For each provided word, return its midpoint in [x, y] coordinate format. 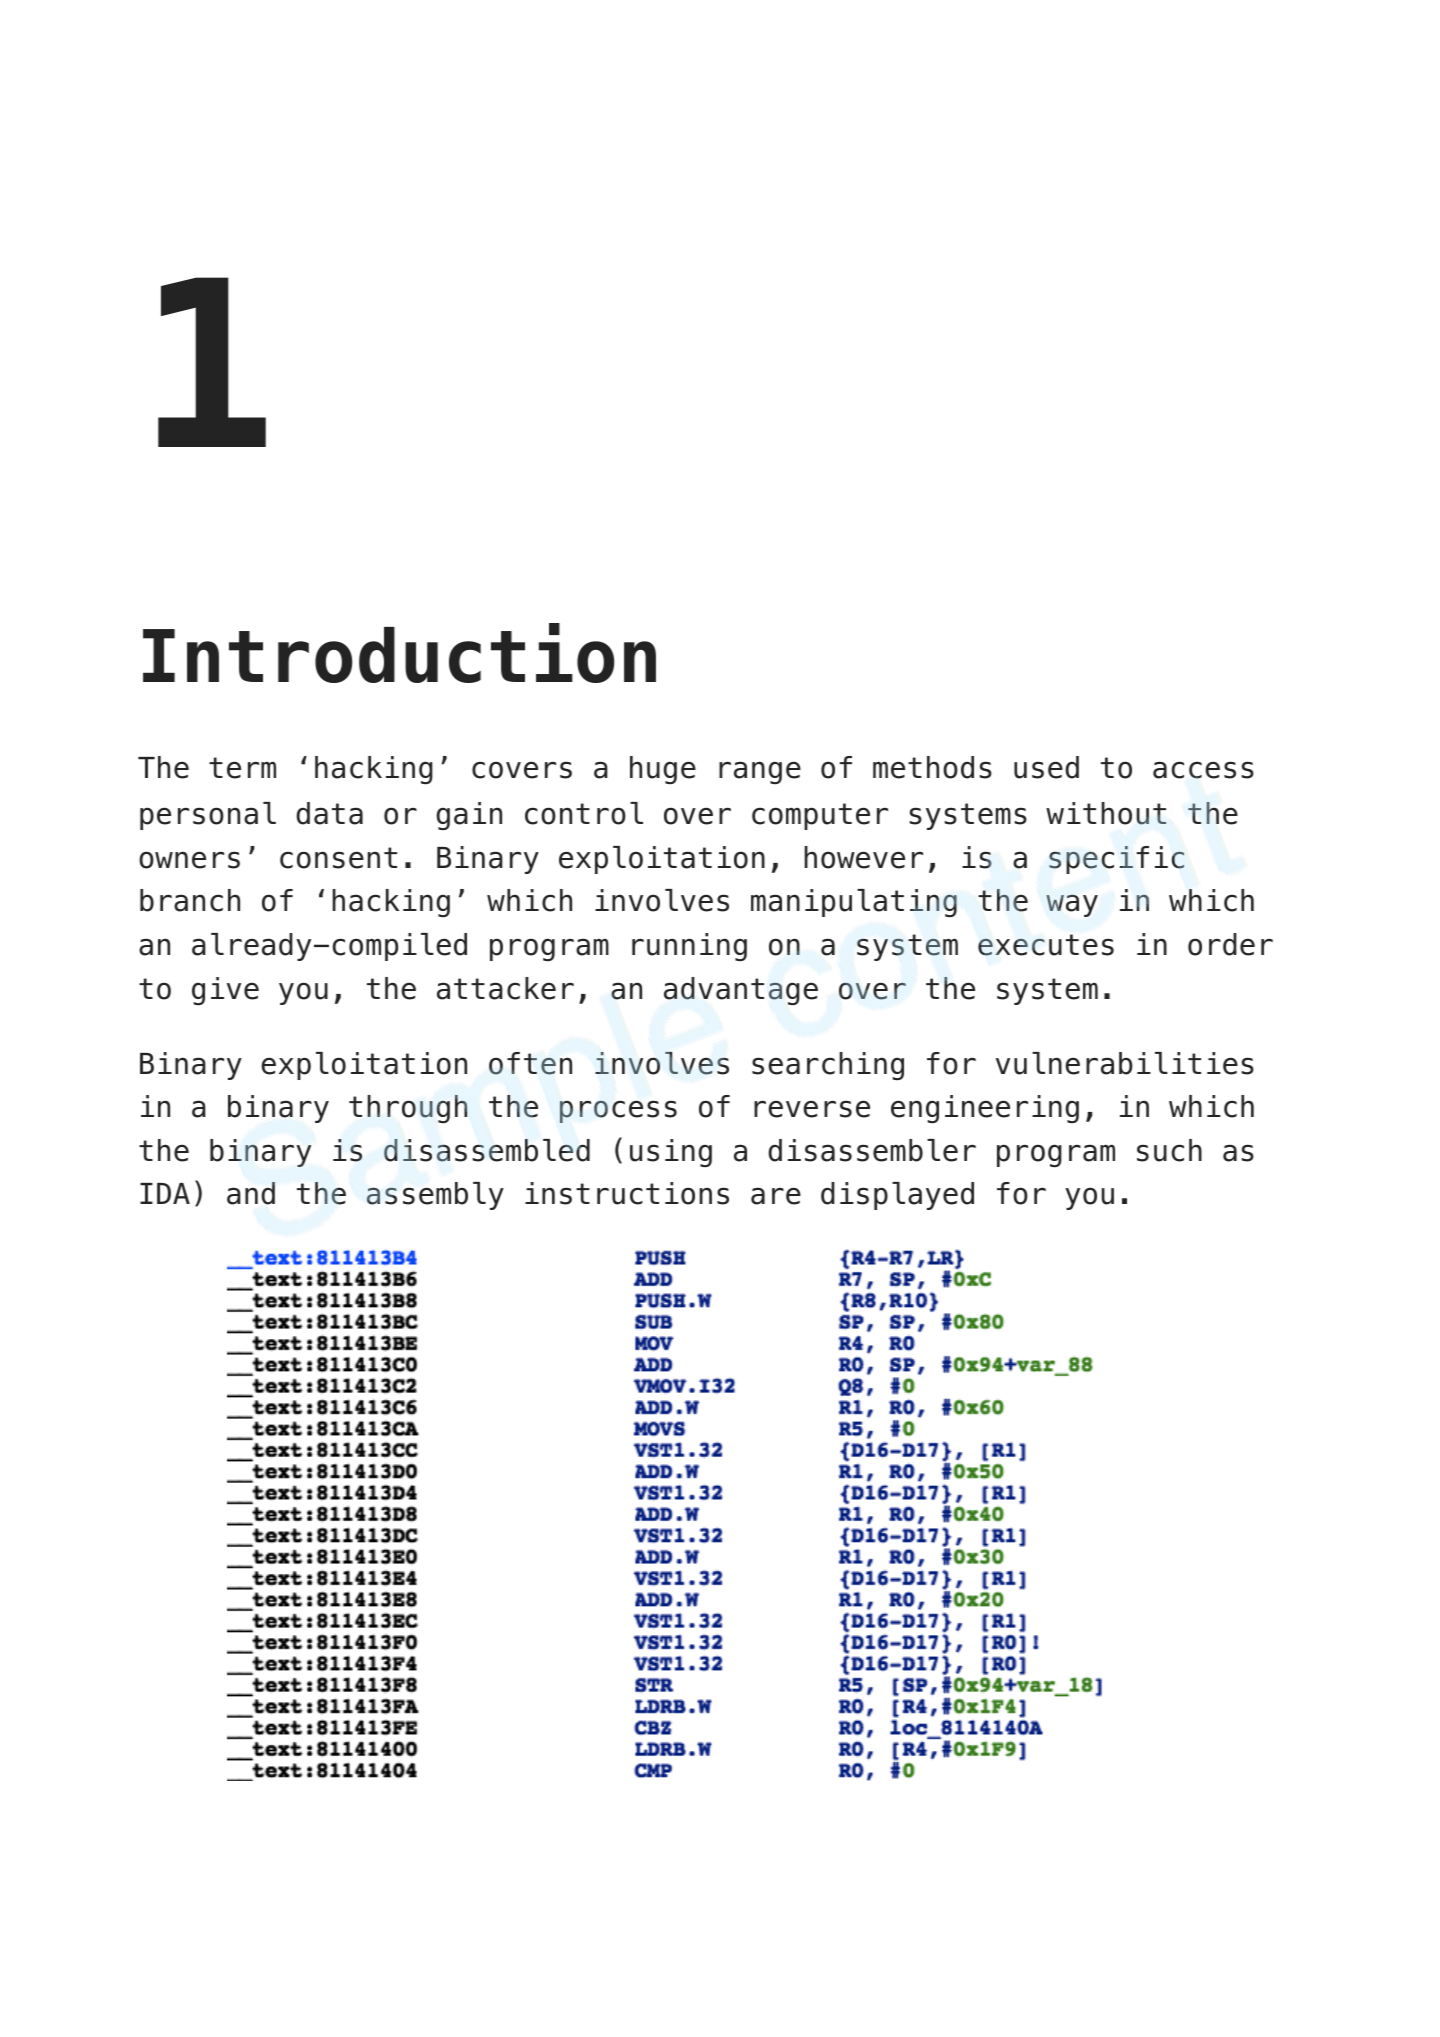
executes [1046, 945]
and [251, 1193]
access [1203, 770]
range [760, 772]
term [242, 768]
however [863, 857]
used [1046, 767]
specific [1116, 860]
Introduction [399, 653]
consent [338, 858]
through [408, 1109]
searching [828, 1066]
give [225, 991]
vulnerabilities [1125, 1063]
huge [663, 770]
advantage [741, 991]
